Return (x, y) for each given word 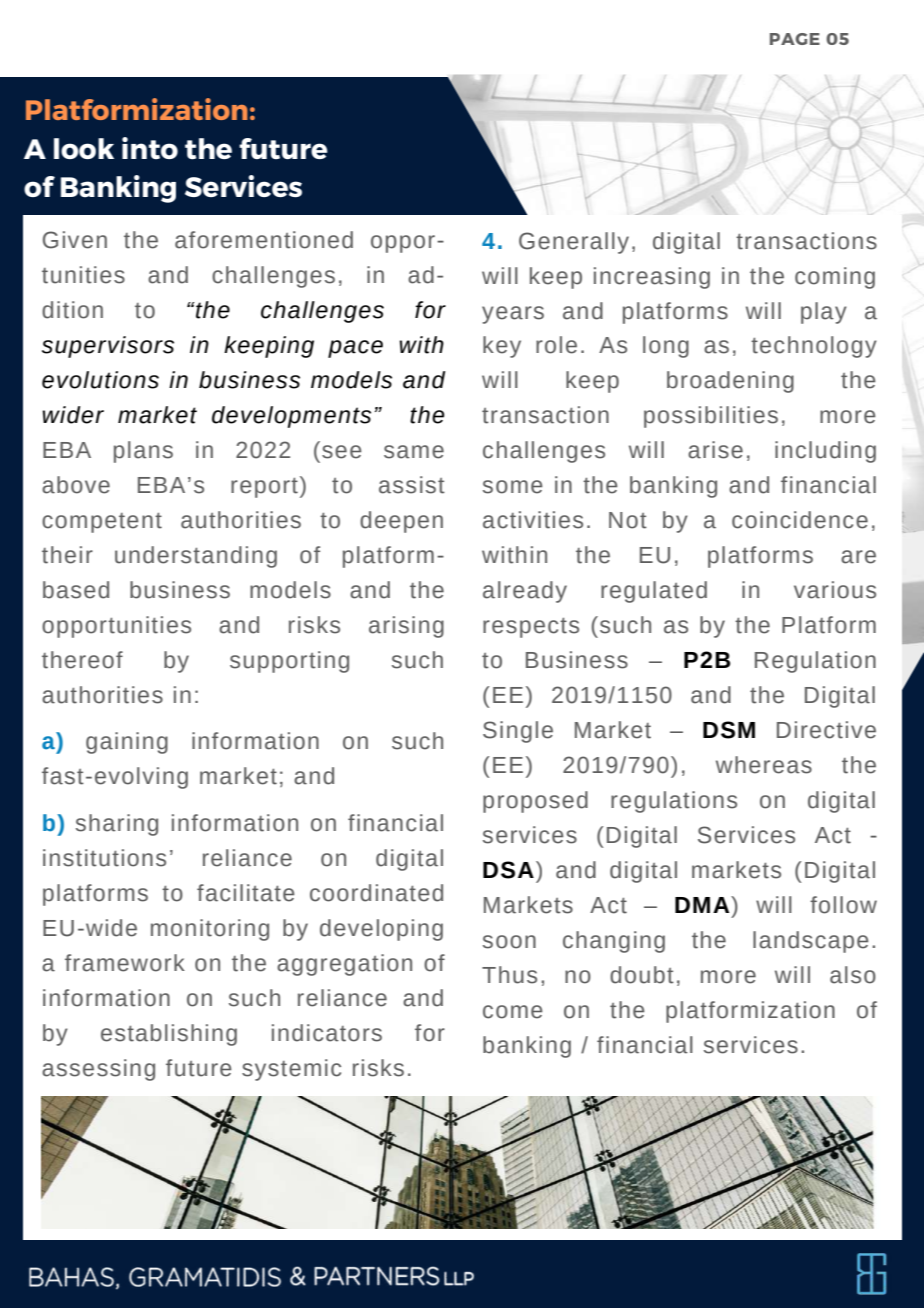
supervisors (108, 347)
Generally (574, 243)
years (513, 315)
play (824, 313)
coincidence (800, 520)
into (150, 148)
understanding (196, 557)
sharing (117, 825)
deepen (401, 522)
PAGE (795, 39)
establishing (169, 1035)
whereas (764, 765)
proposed (535, 802)
